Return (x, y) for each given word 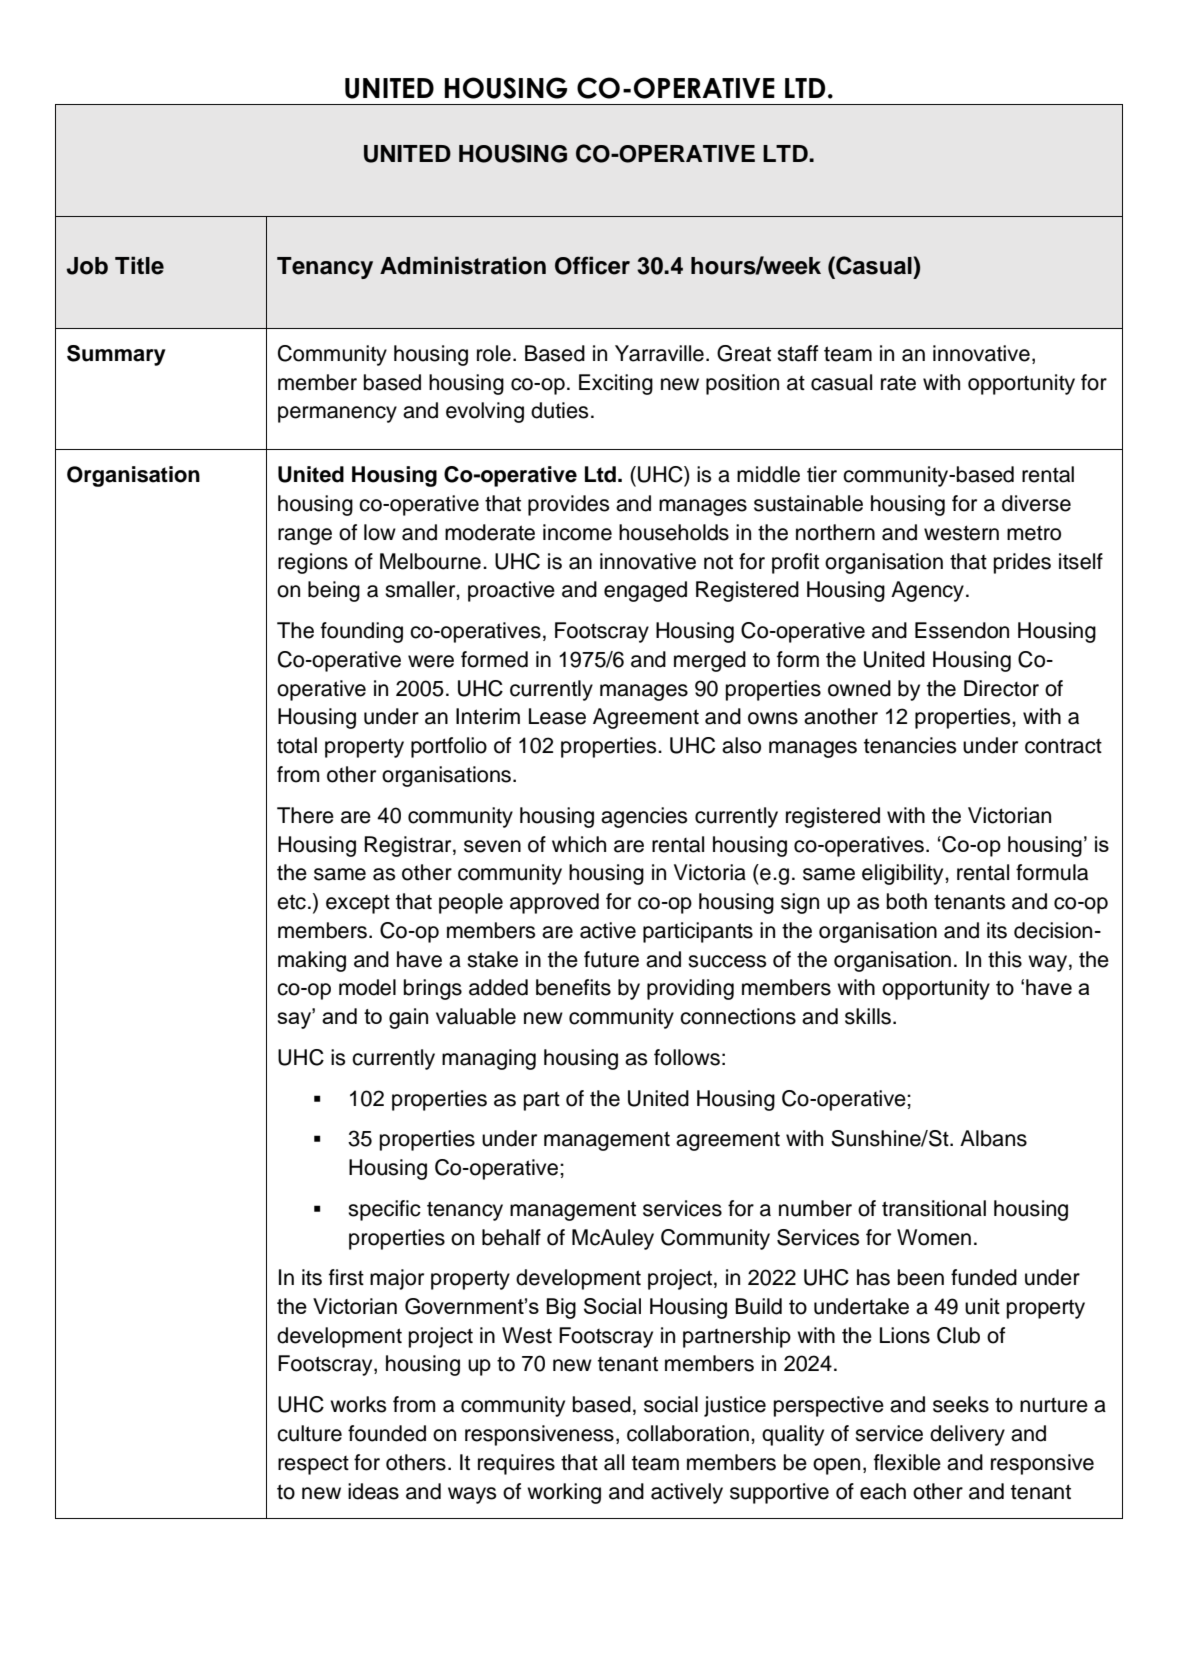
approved (554, 903)
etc (291, 902)
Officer (592, 265)
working (564, 1493)
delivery (967, 1435)
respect (313, 1465)
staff (797, 353)
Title (139, 265)
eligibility (904, 874)
